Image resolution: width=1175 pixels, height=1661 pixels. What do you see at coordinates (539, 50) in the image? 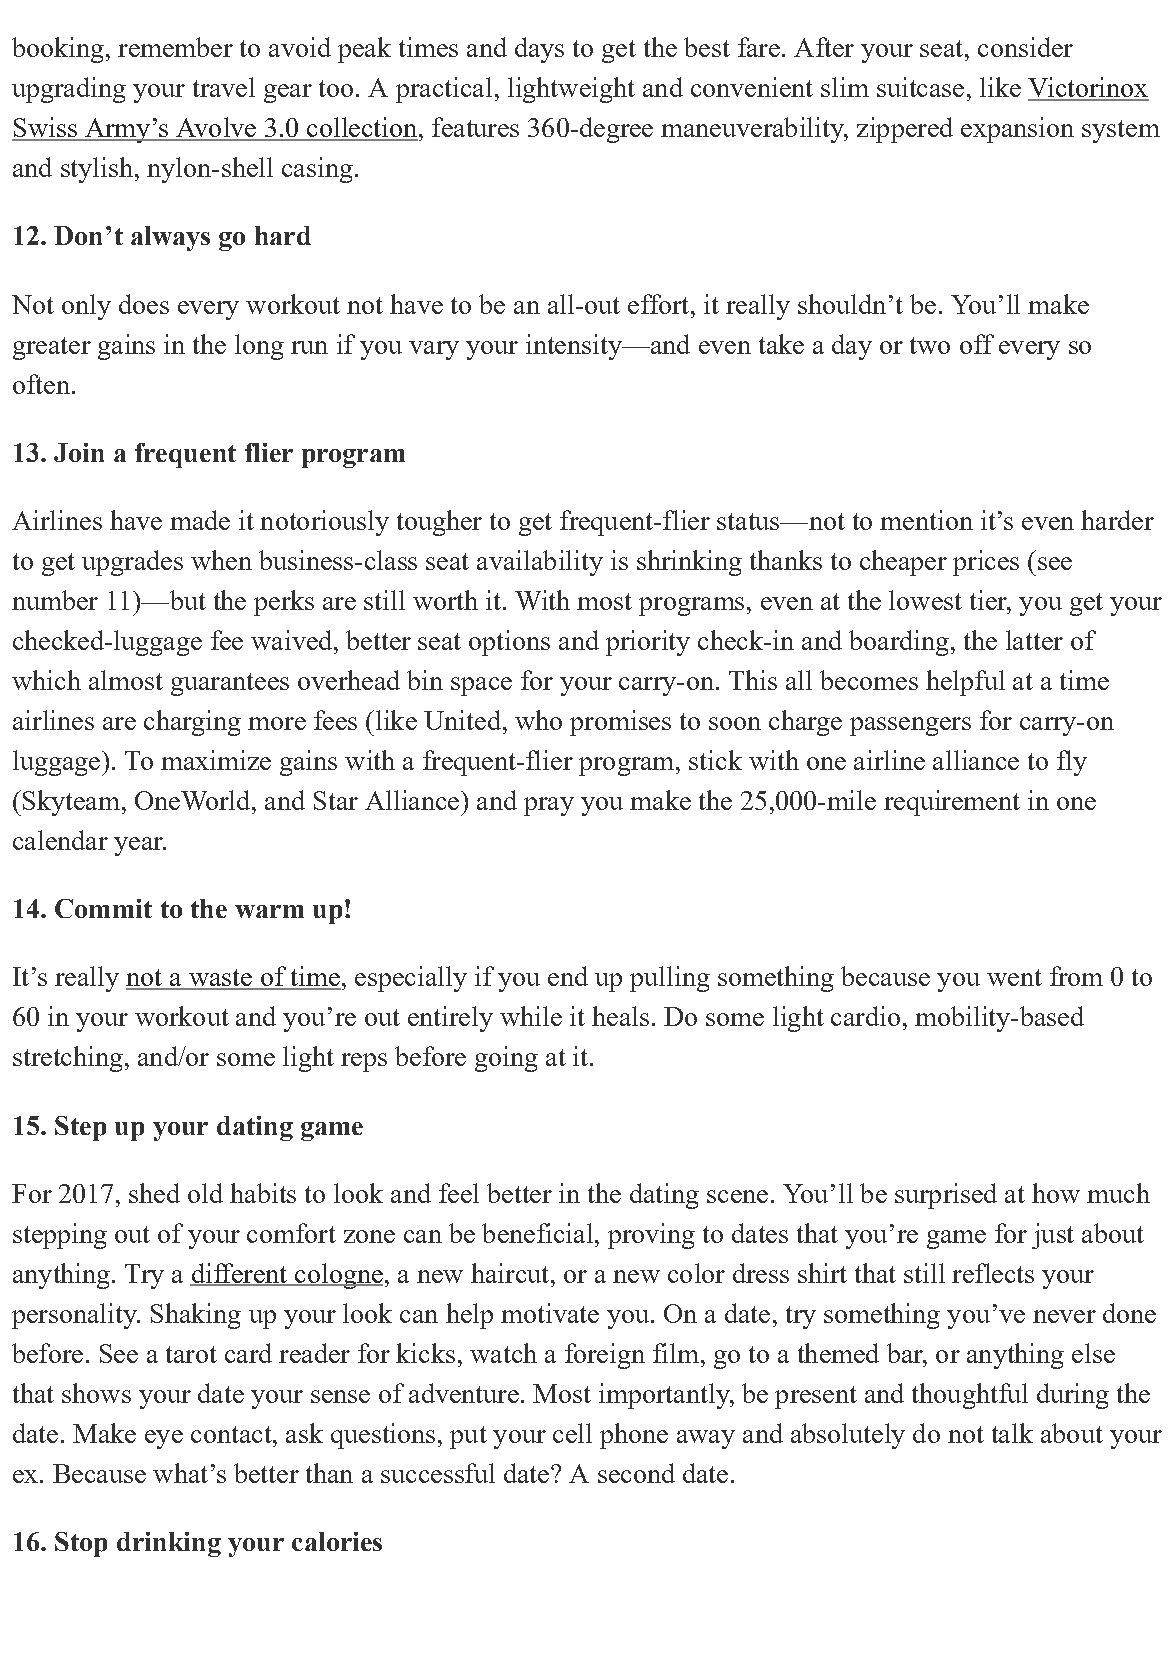
I see `days` at bounding box center [539, 50].
